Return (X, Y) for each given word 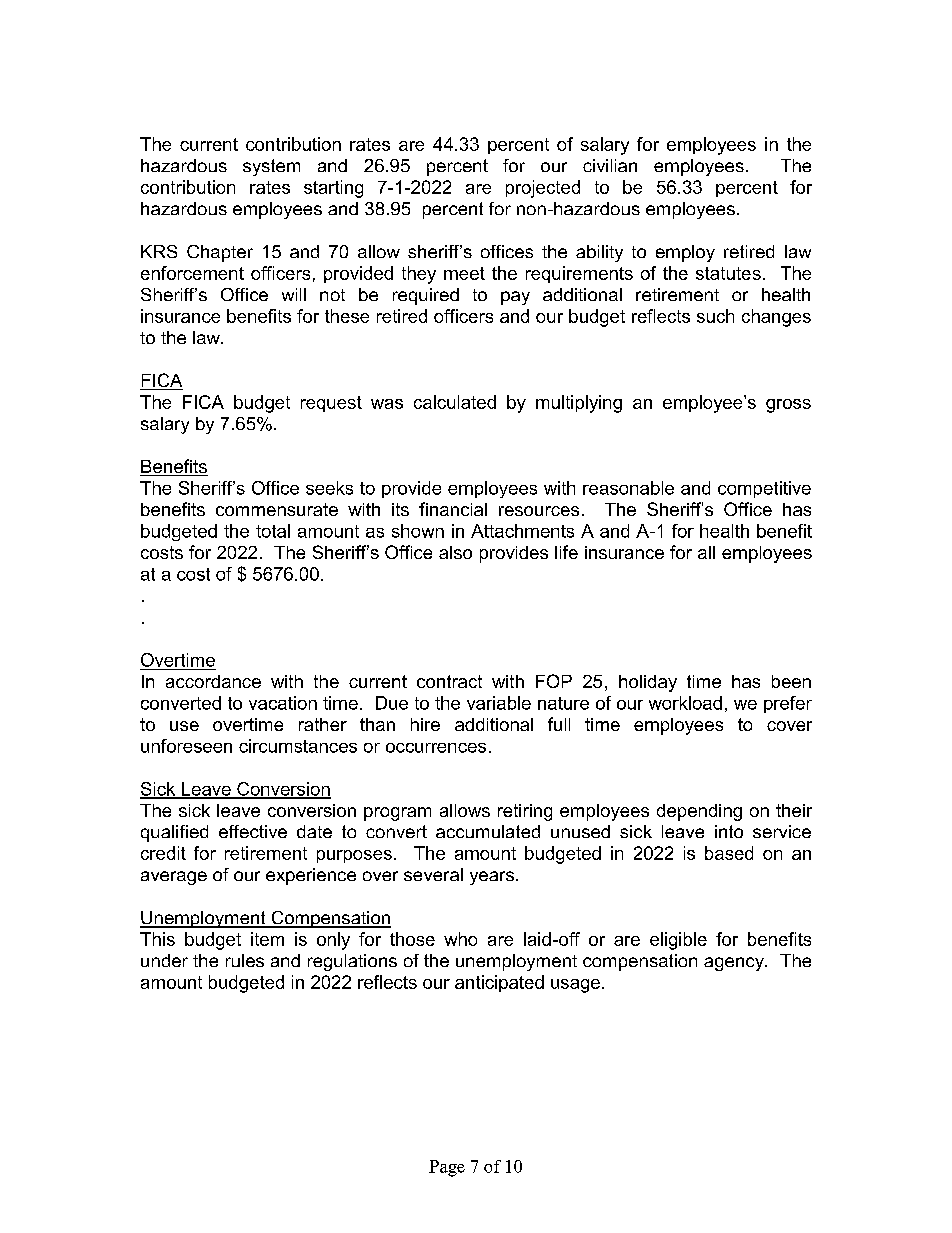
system (271, 167)
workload (685, 703)
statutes (728, 273)
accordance (213, 681)
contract (449, 681)
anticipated (499, 983)
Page (447, 1168)
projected (543, 189)
